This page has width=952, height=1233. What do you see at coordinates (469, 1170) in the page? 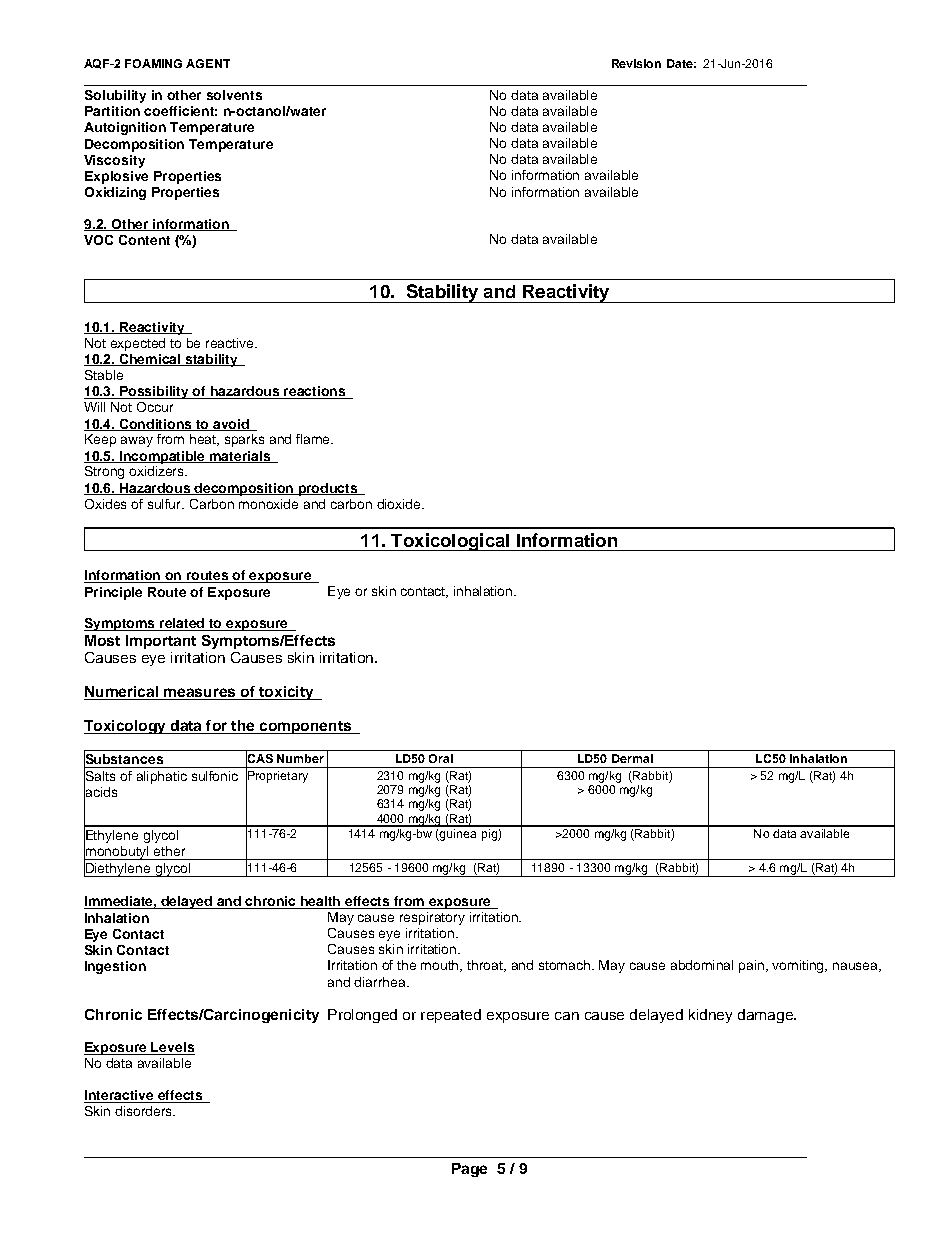
I see `Page` at bounding box center [469, 1170].
